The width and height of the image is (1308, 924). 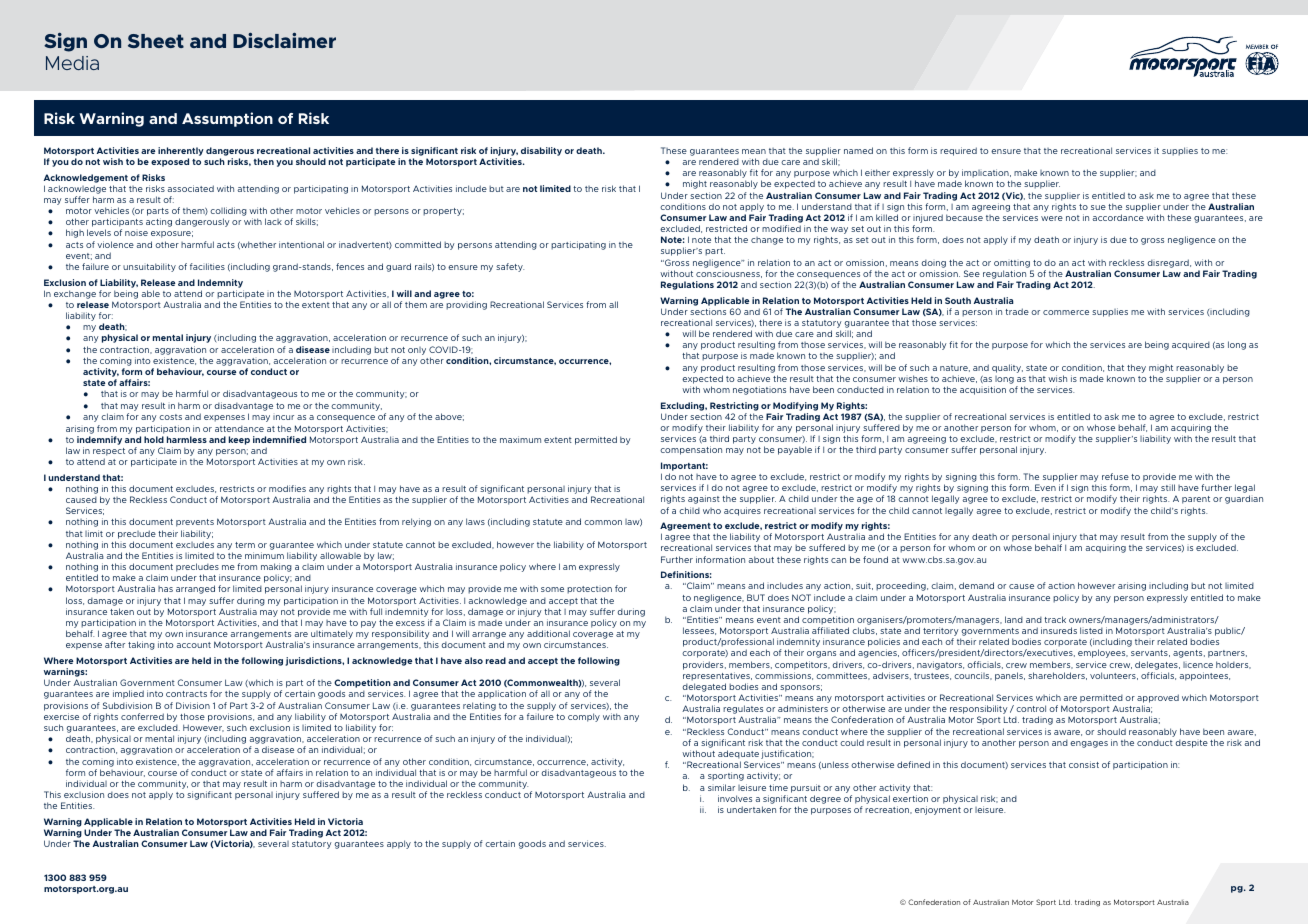 I want to click on term, so click(x=245, y=545).
